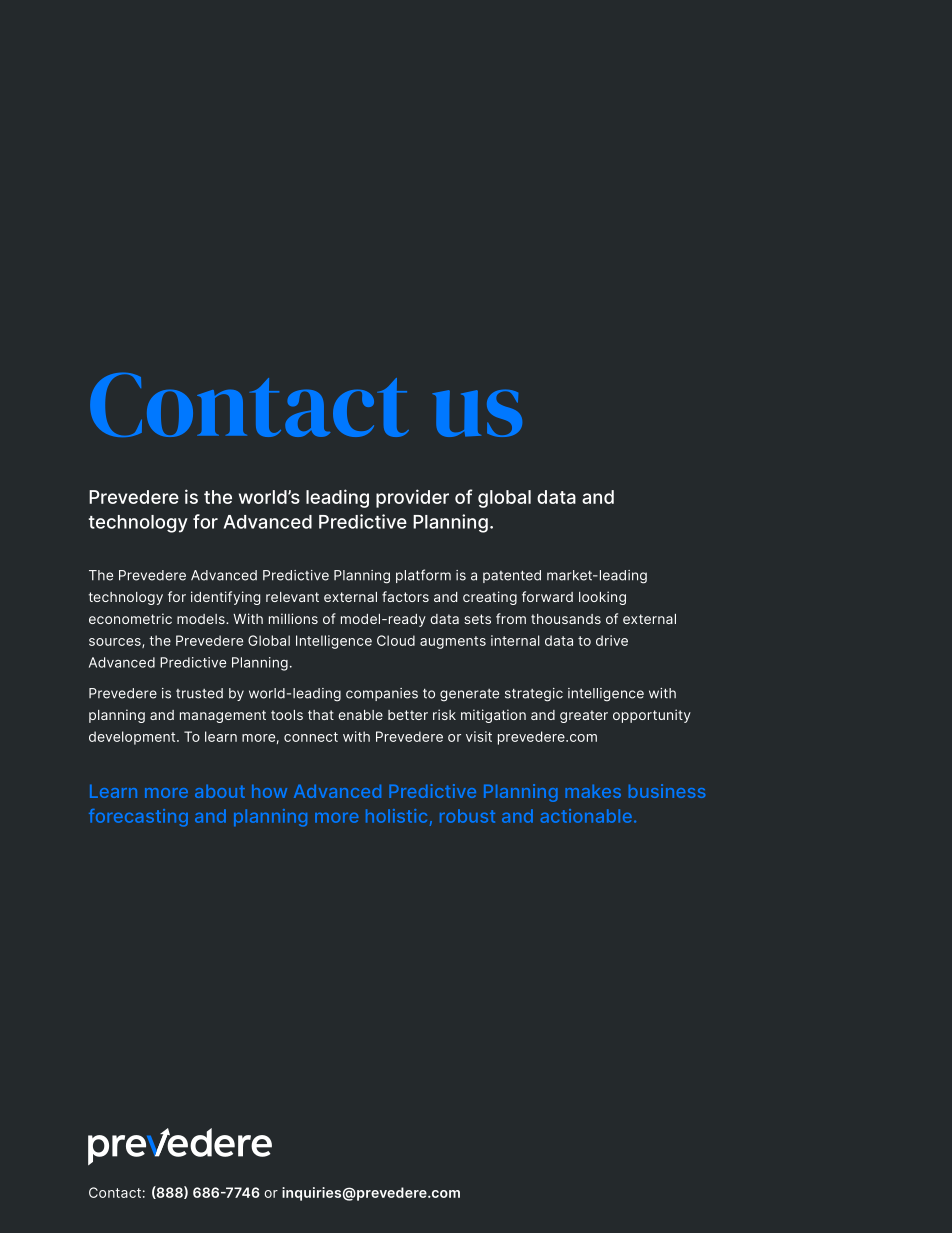 This screenshot has width=952, height=1233. What do you see at coordinates (586, 816) in the screenshot?
I see `actionable` at bounding box center [586, 816].
